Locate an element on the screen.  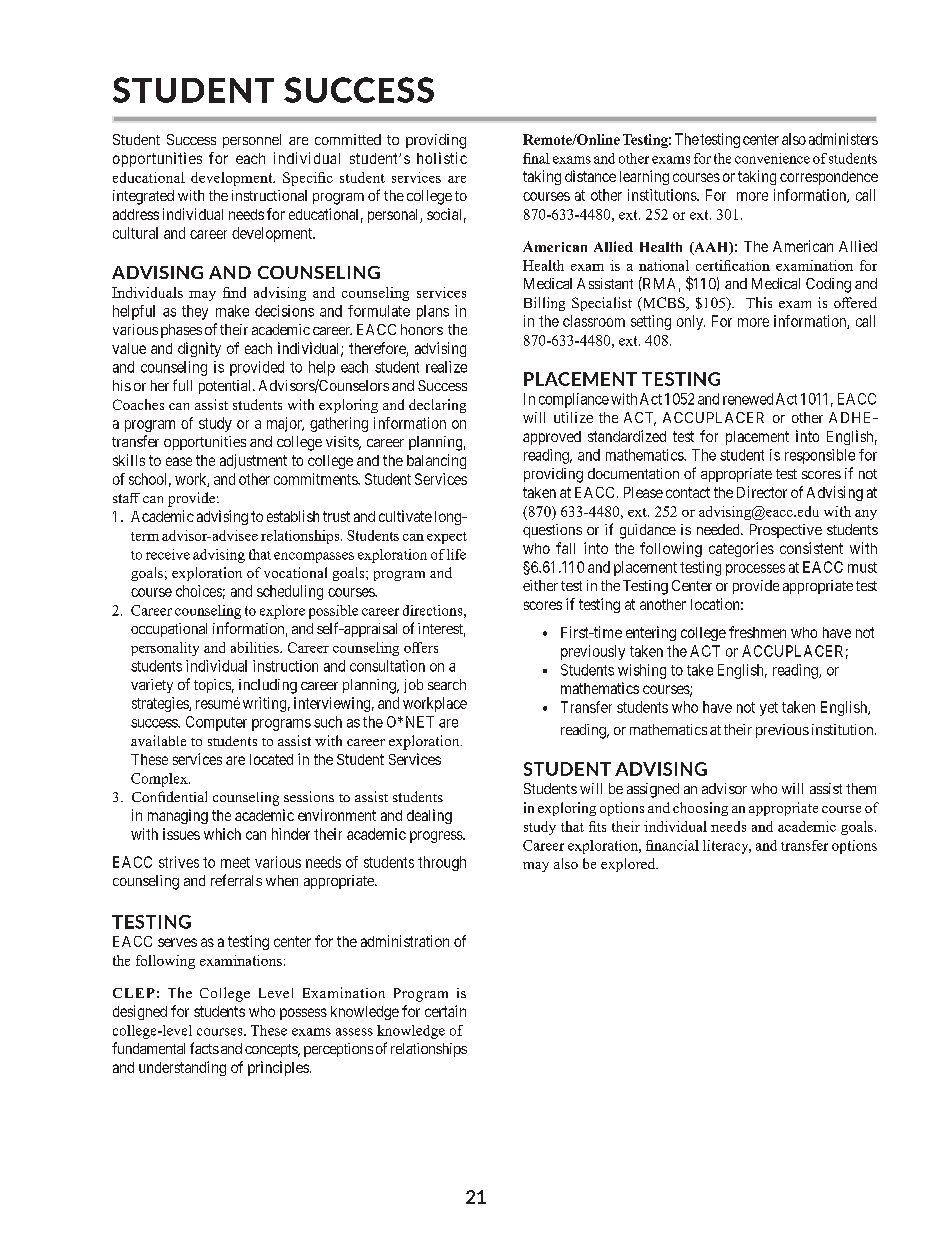
which is located at coordinates (222, 834).
